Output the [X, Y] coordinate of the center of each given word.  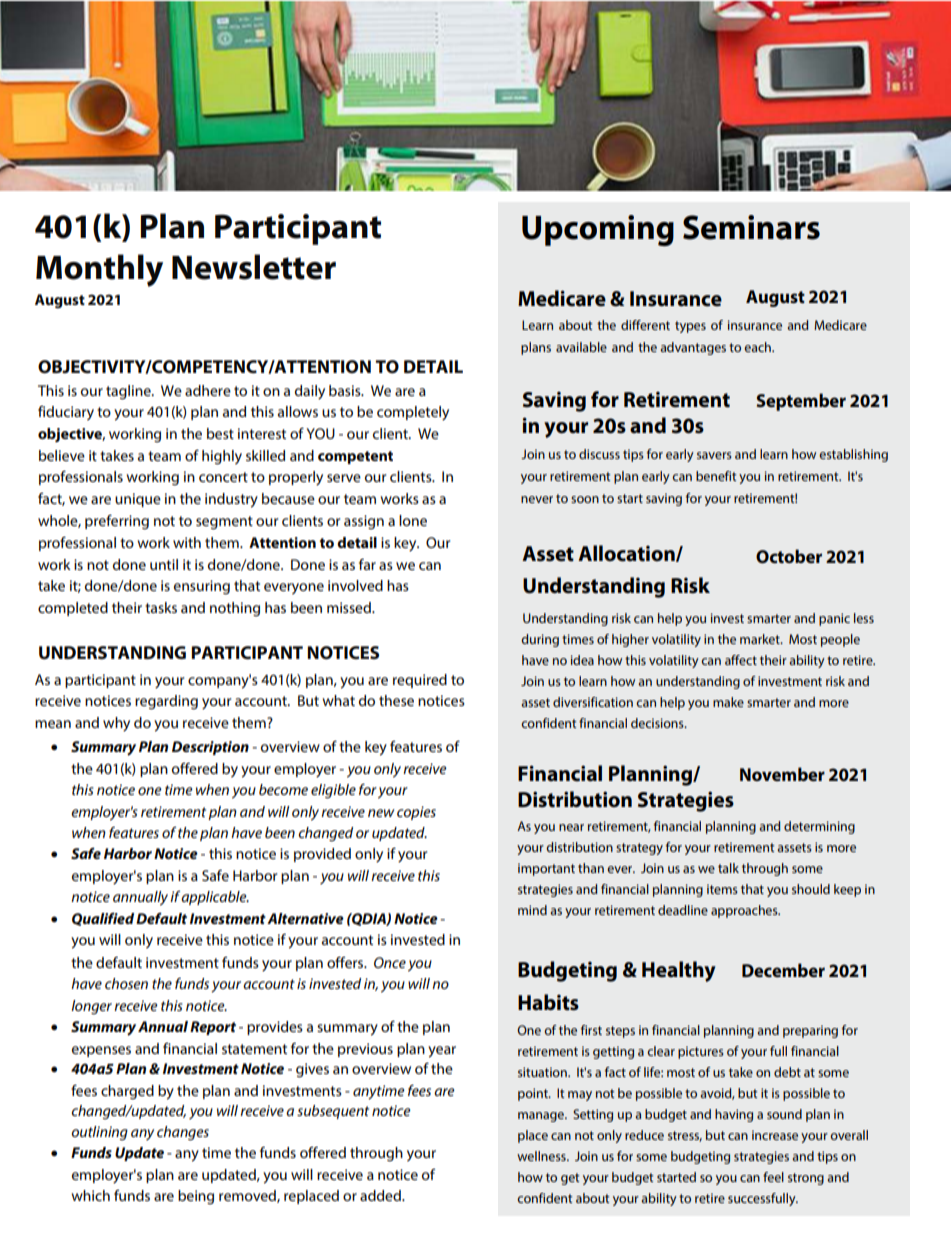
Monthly [99, 270]
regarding [166, 702]
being [196, 1197]
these [396, 700]
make [728, 702]
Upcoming [598, 230]
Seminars [751, 227]
